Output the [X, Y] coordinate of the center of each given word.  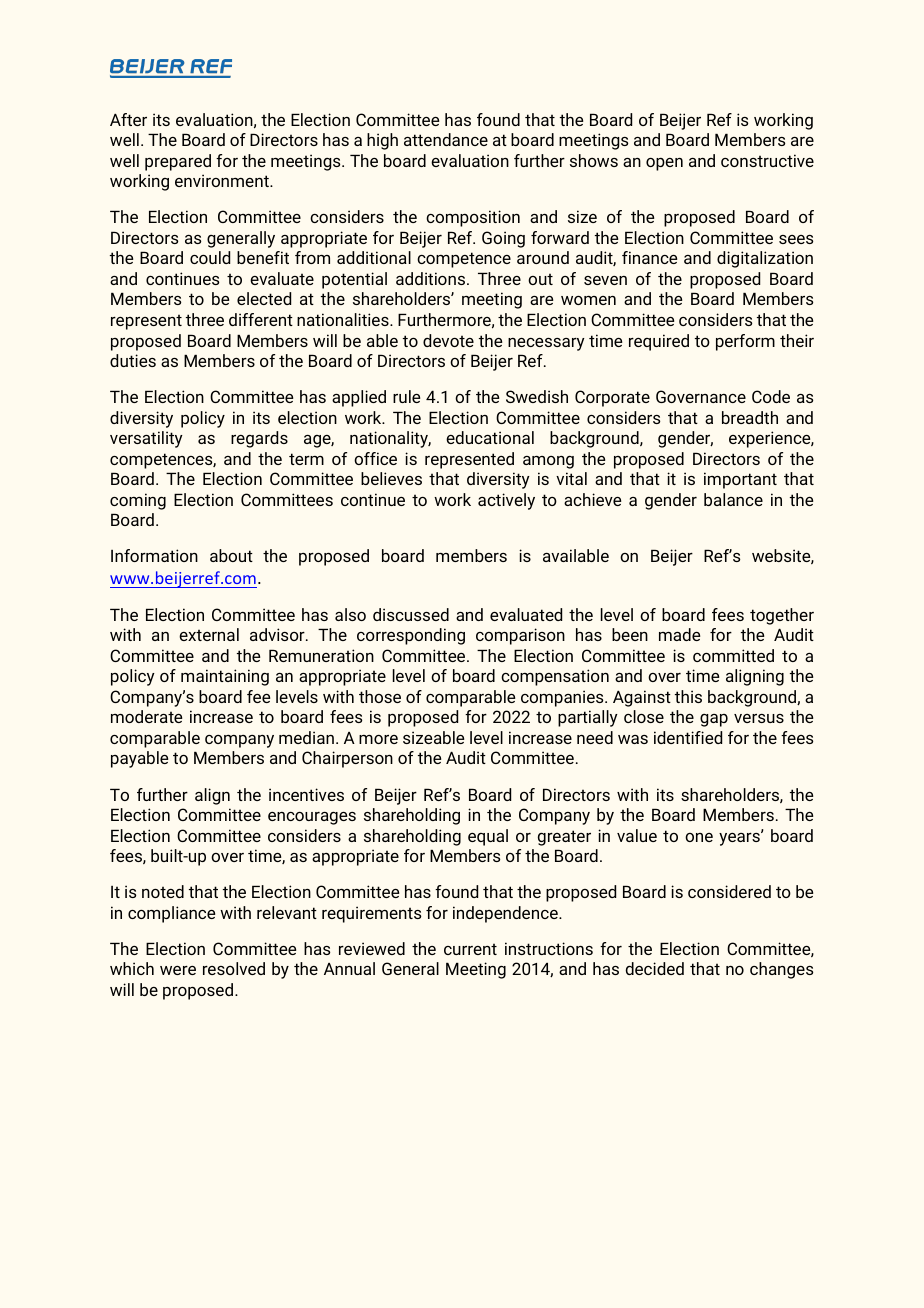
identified [688, 737]
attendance [446, 139]
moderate [146, 716]
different [261, 319]
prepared [178, 162]
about [231, 555]
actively [506, 501]
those [380, 696]
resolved [234, 968]
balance [733, 499]
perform [745, 342]
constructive [767, 160]
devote [448, 340]
